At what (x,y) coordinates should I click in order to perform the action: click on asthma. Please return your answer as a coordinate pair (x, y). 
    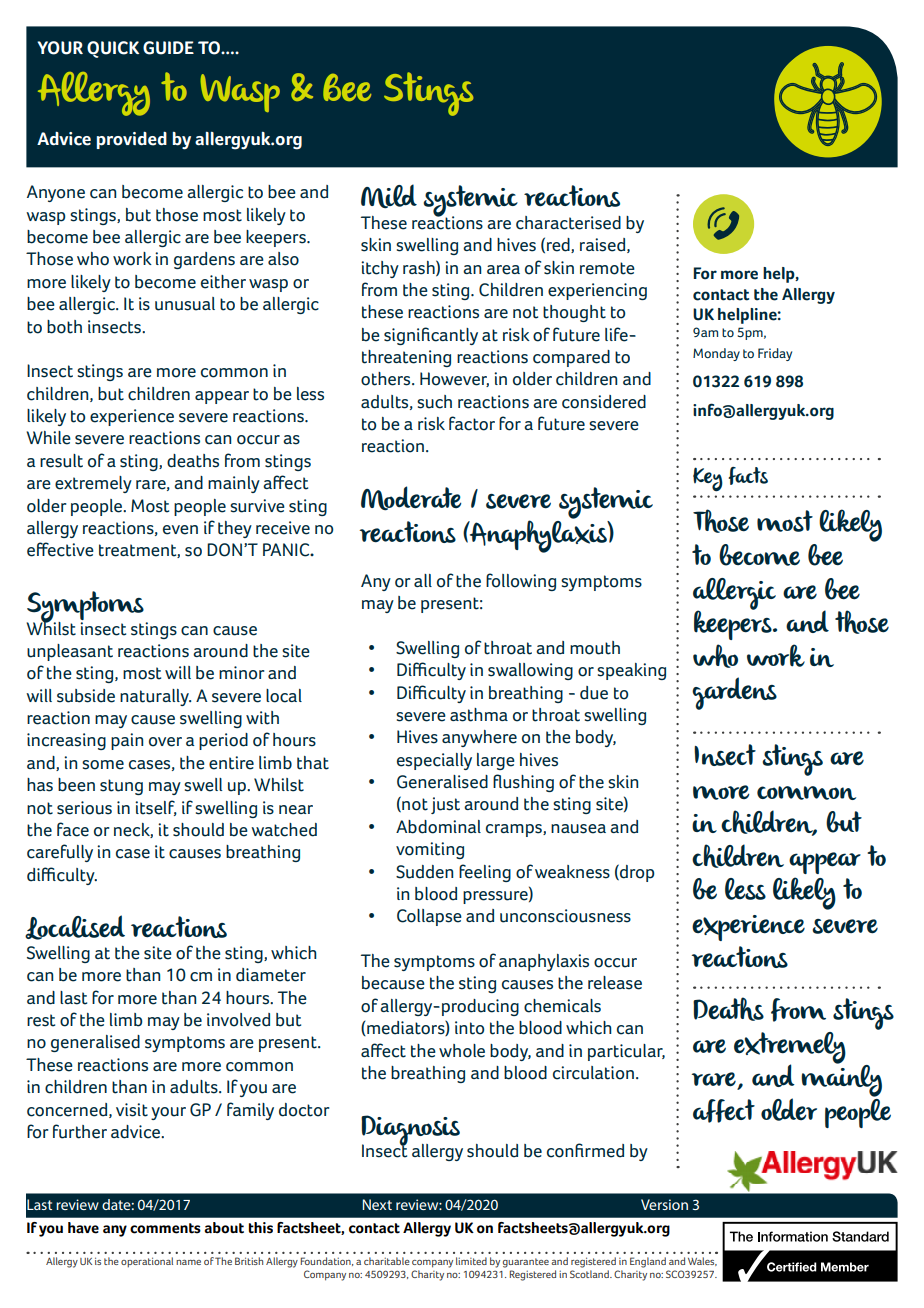
    Looking at the image, I should click on (479, 715).
